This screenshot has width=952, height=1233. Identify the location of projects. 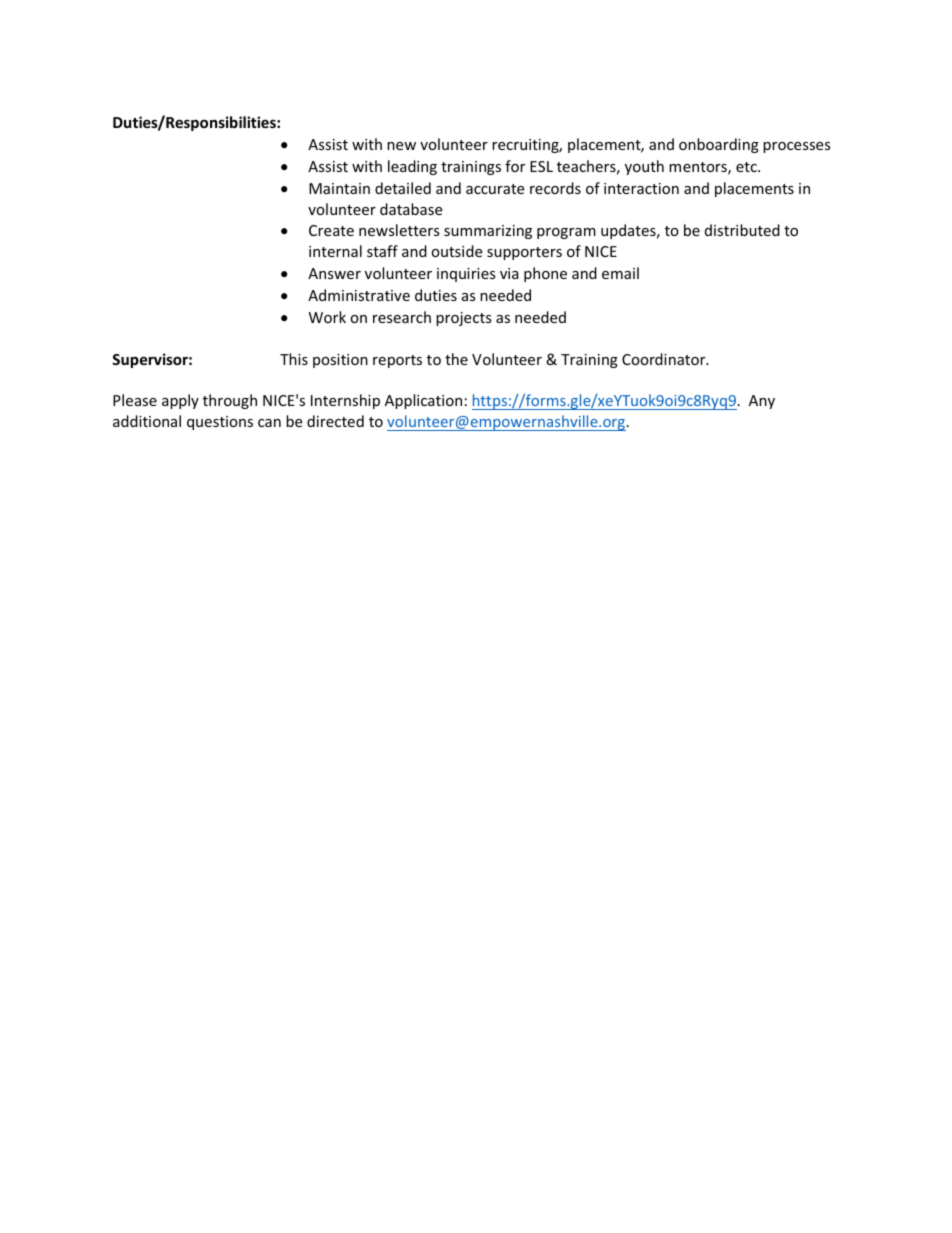
(464, 319).
